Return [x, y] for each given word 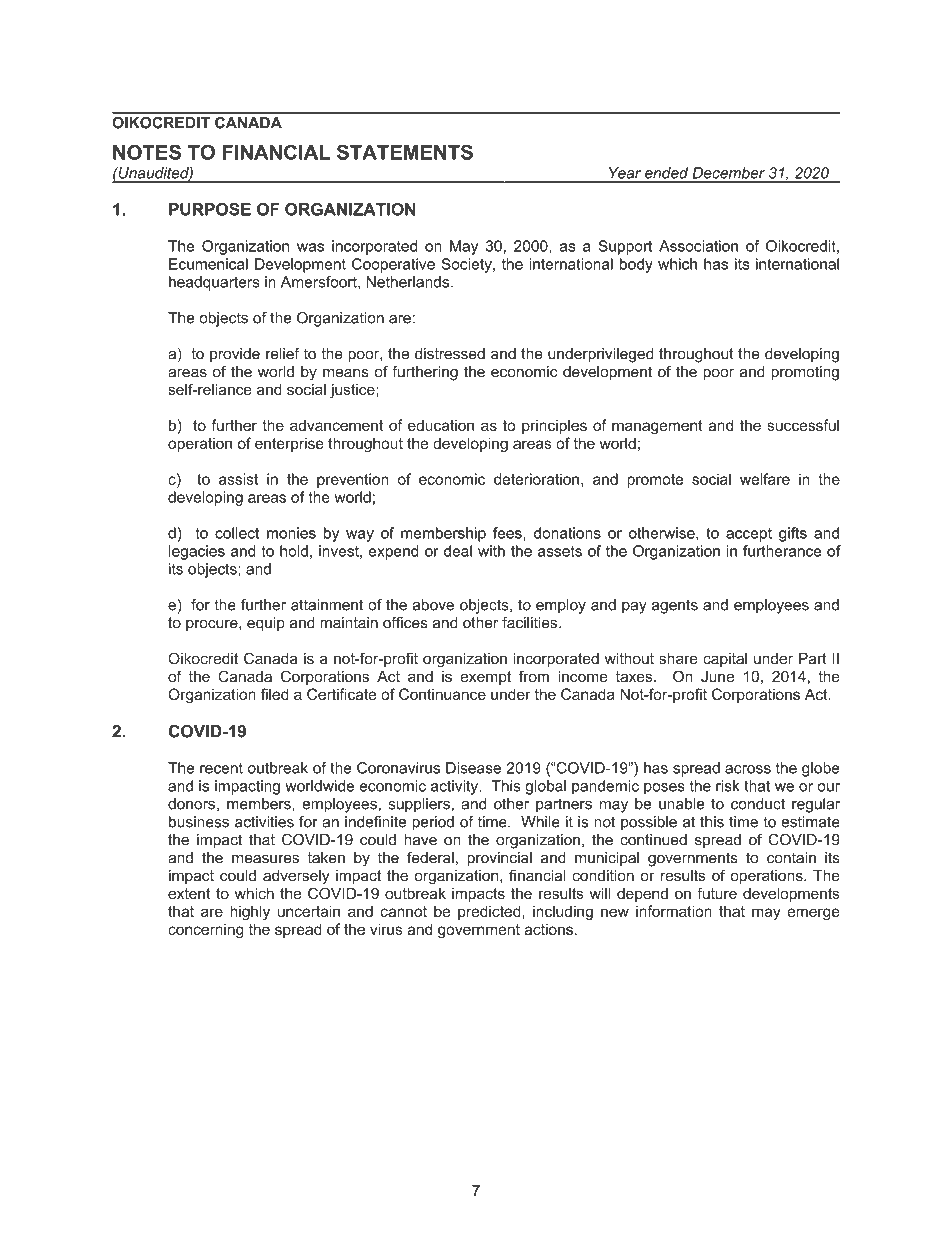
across [748, 769]
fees [508, 533]
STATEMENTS [405, 152]
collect [237, 533]
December [729, 173]
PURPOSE [210, 209]
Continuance [442, 694]
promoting [805, 373]
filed [274, 694]
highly [250, 912]
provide [235, 355]
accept [749, 535]
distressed [450, 354]
